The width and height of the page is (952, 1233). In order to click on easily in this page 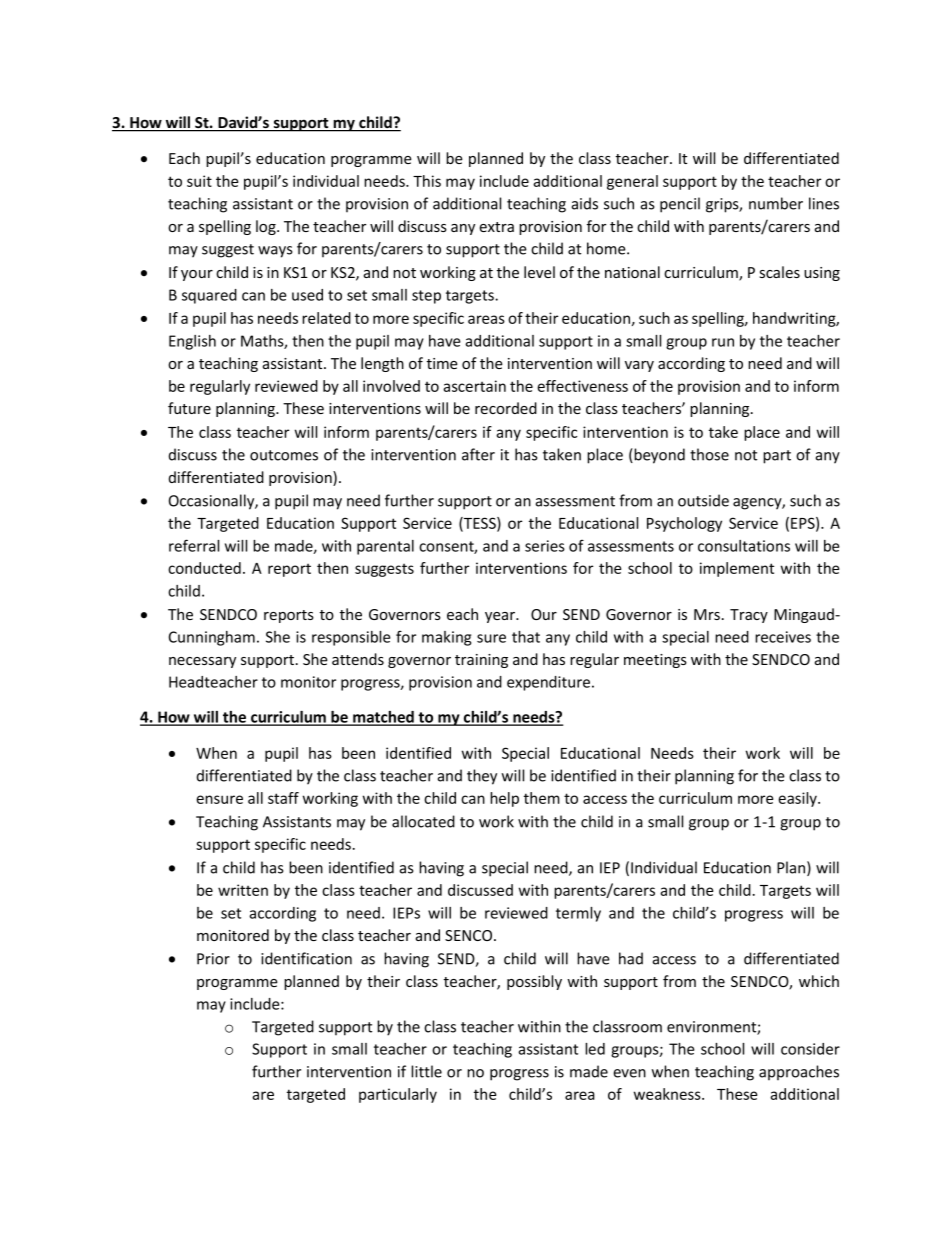, I will do `click(798, 799)`.
